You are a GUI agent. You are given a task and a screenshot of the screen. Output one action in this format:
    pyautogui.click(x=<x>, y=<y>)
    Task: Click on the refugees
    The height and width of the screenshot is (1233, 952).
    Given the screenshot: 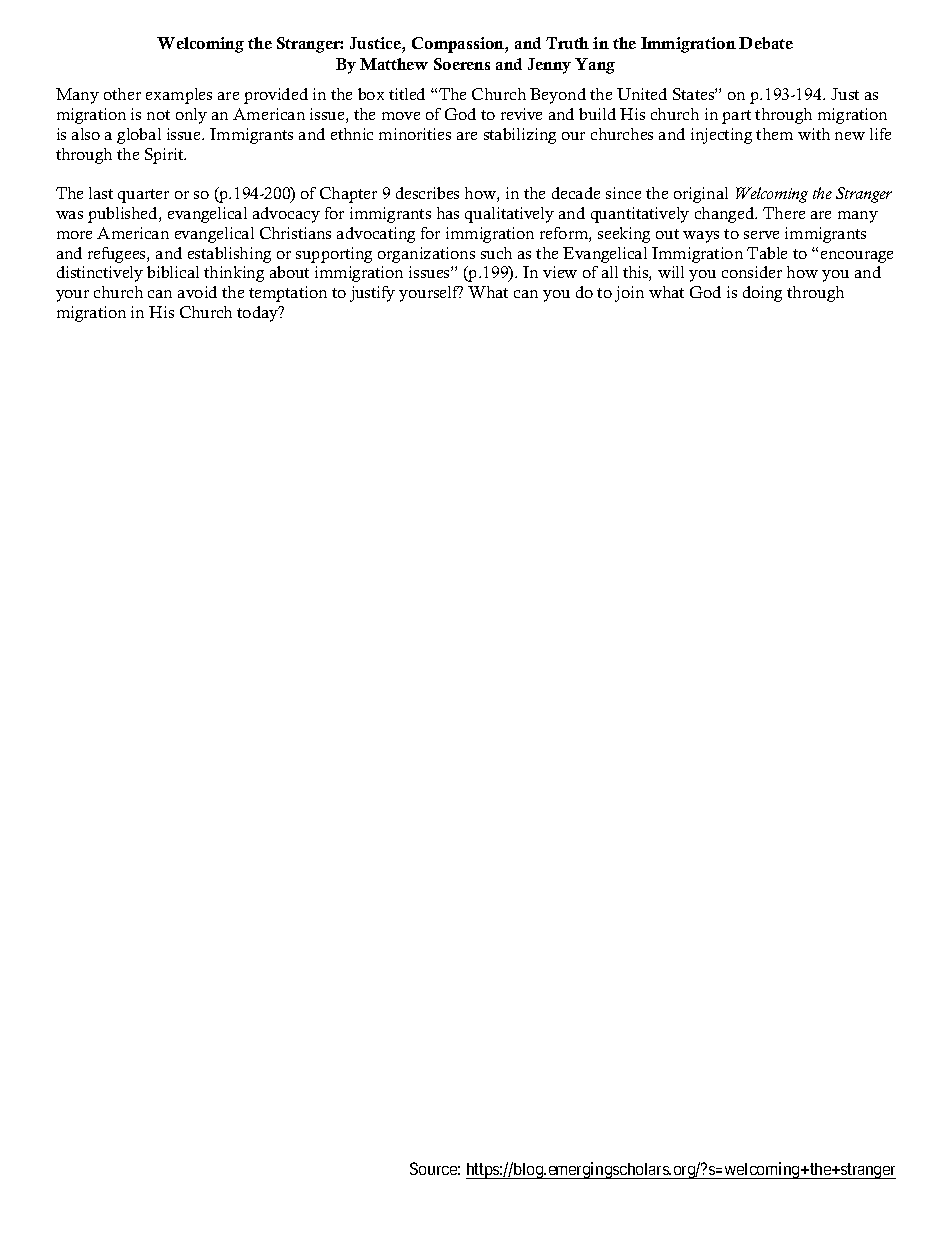 What is the action you would take?
    pyautogui.click(x=118, y=255)
